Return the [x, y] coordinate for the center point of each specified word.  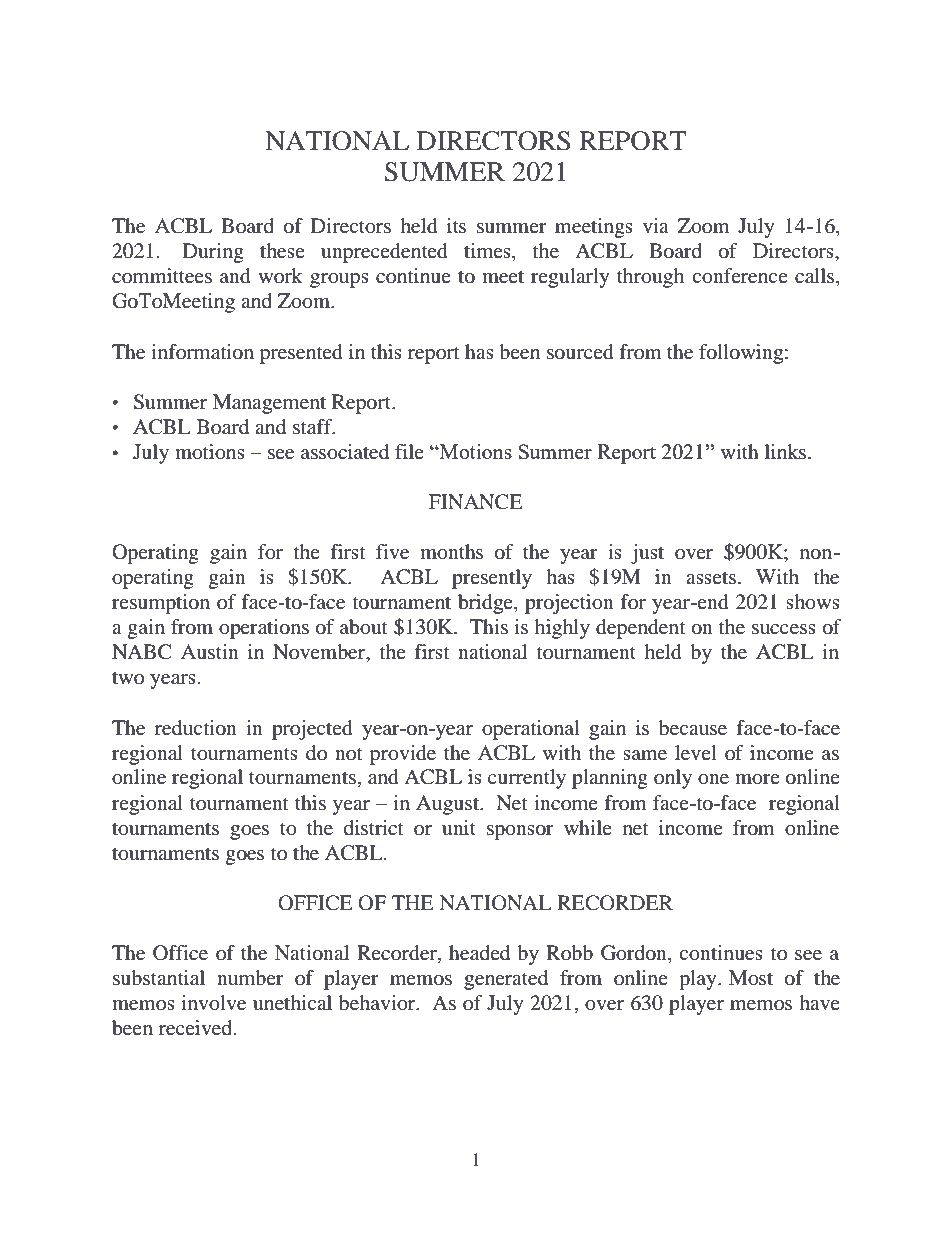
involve [213, 1003]
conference [740, 276]
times [488, 252]
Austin [210, 652]
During [213, 253]
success [784, 629]
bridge [486, 604]
